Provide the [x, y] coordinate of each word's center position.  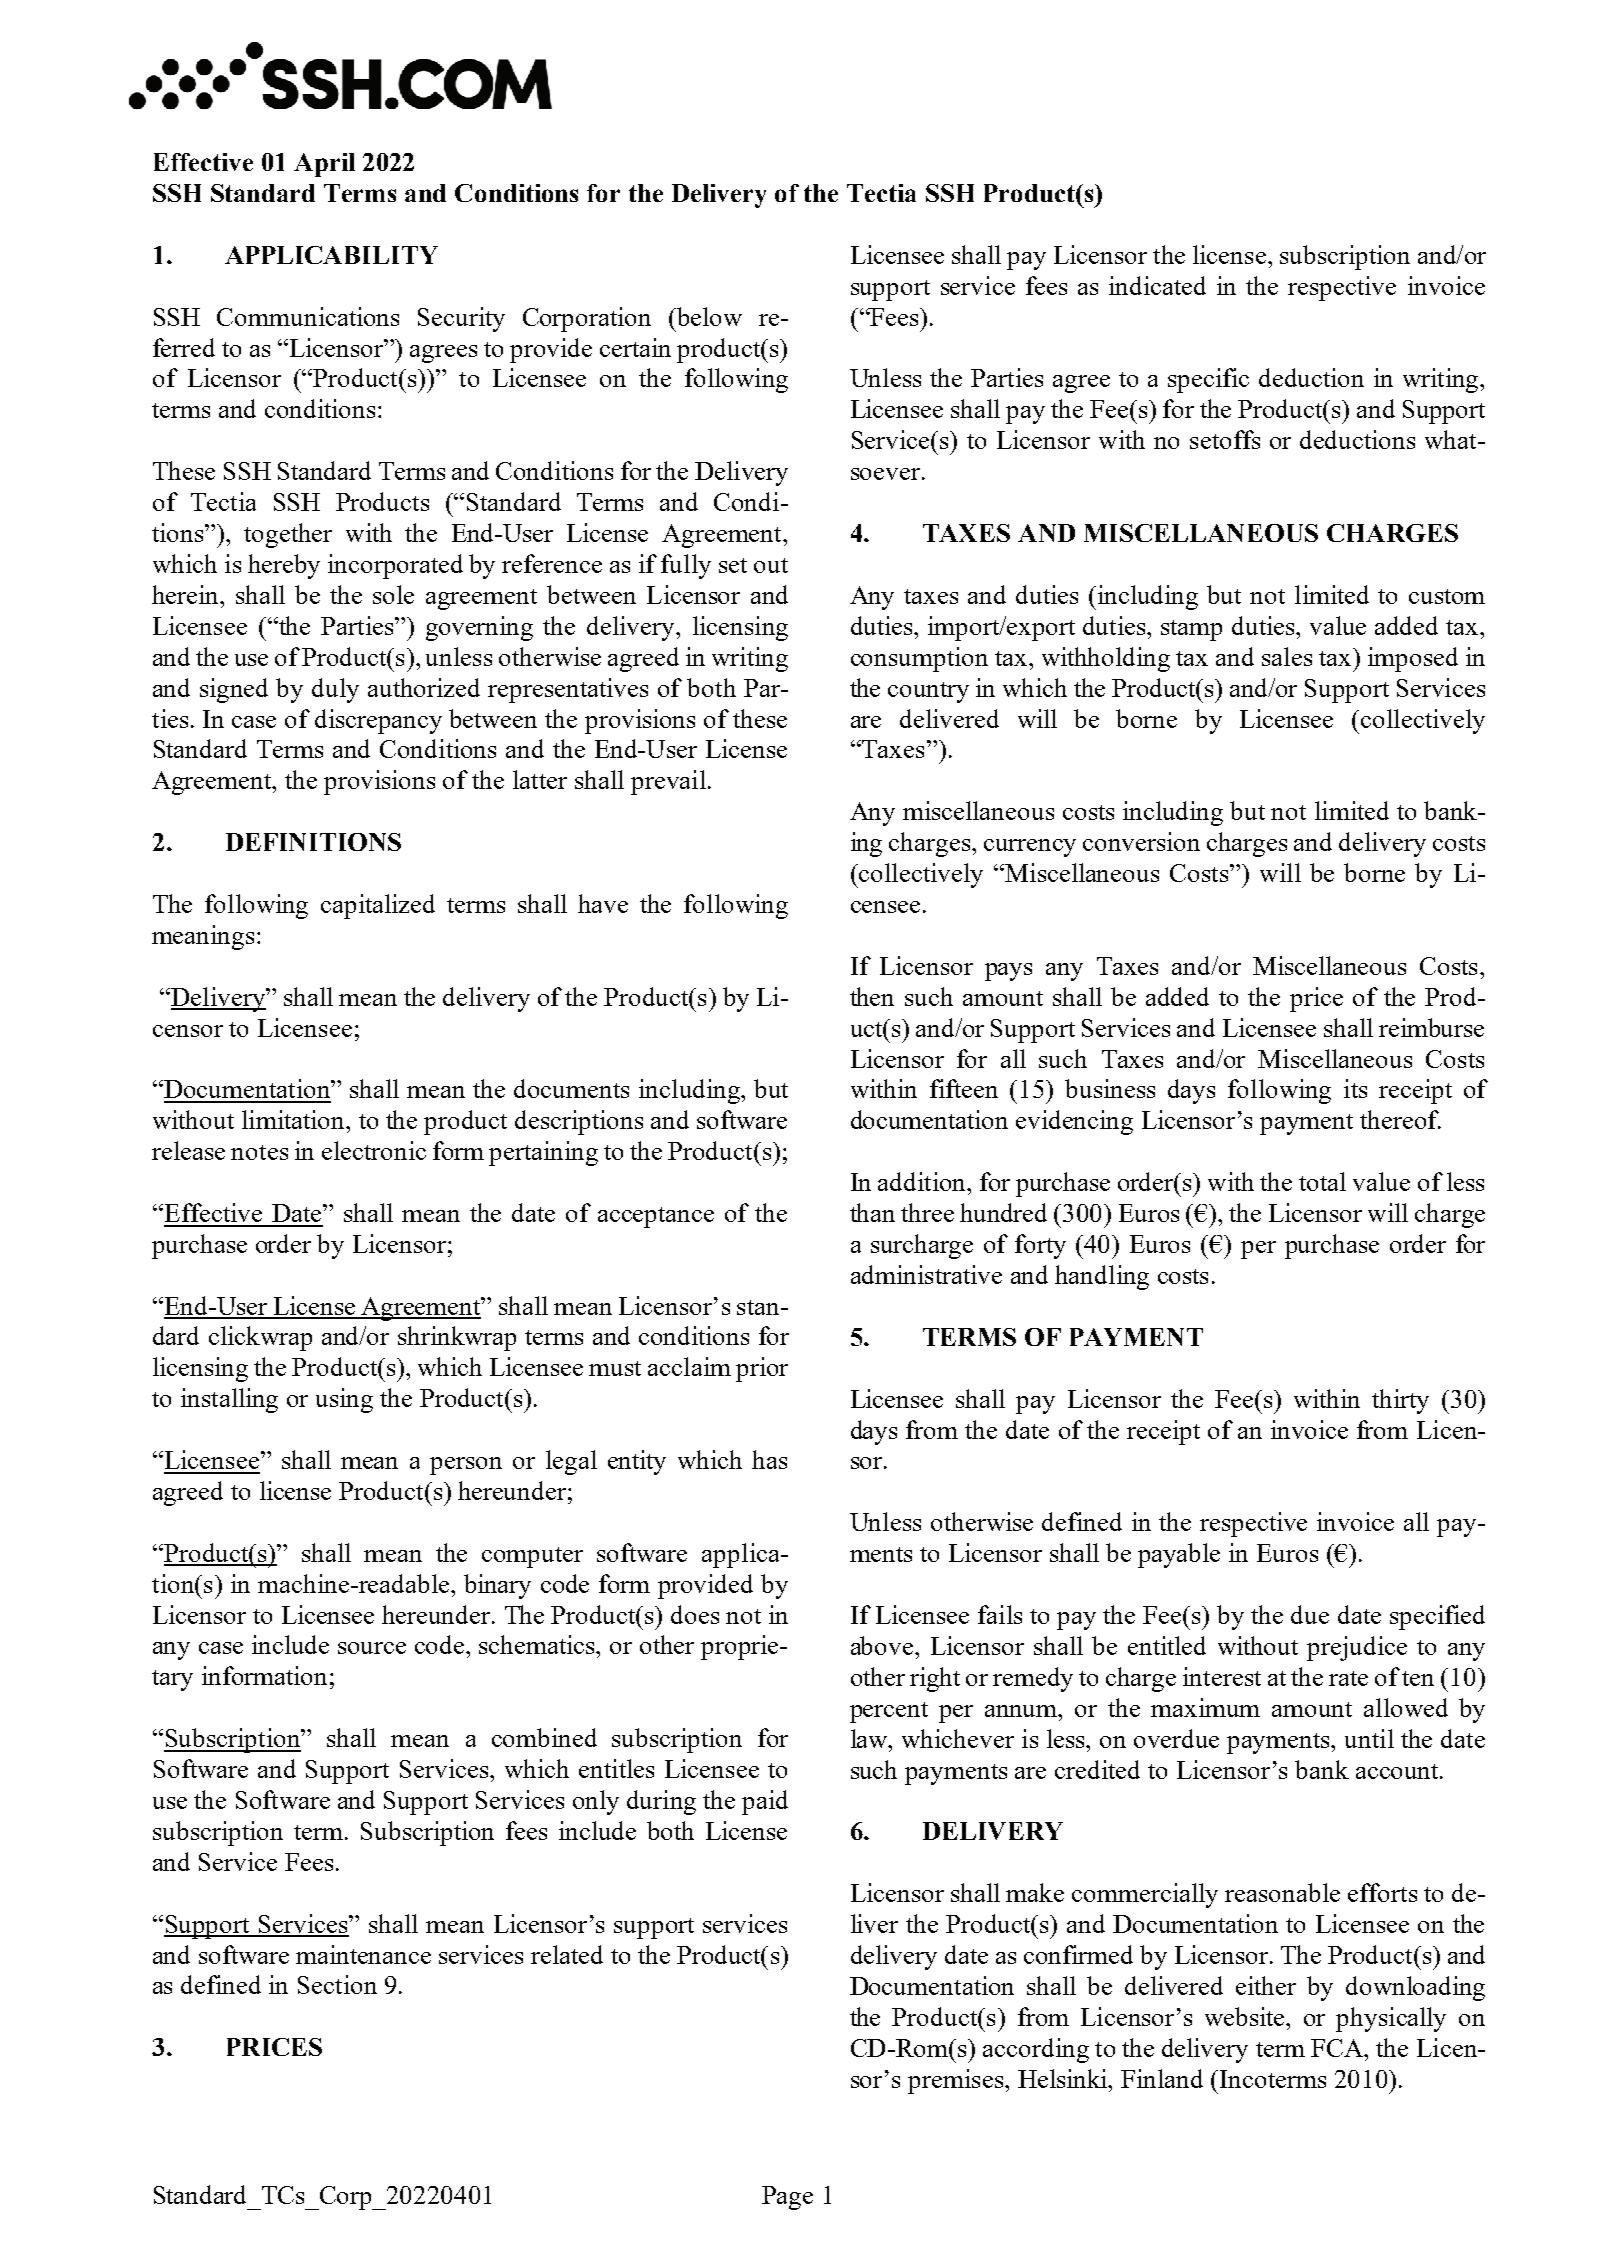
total [1322, 1181]
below [708, 316]
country [928, 692]
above [883, 1645]
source [372, 1648]
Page [787, 2198]
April [324, 165]
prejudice [1357, 1648]
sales [1287, 656]
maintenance [363, 1954]
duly [335, 690]
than [872, 1212]
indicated [1157, 285]
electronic [374, 1150]
